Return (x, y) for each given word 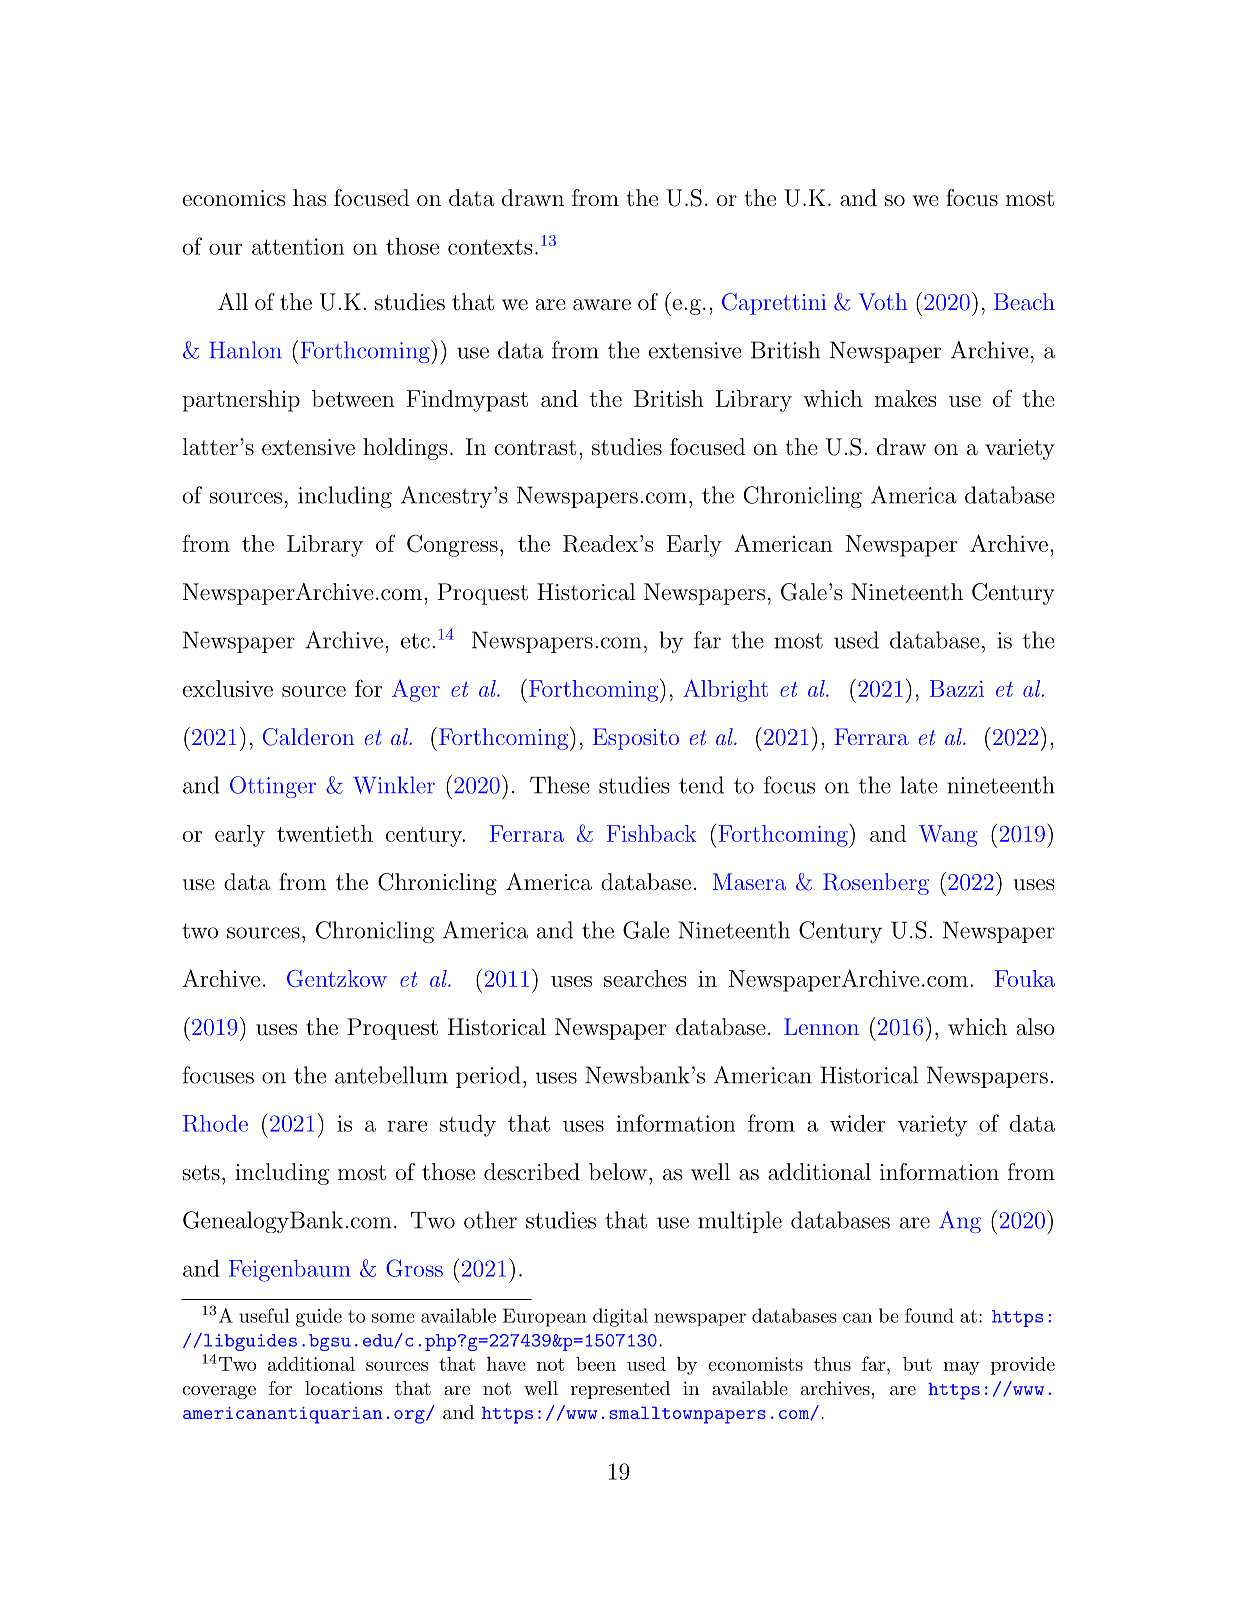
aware (602, 305)
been (596, 1364)
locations (343, 1388)
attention (298, 246)
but (917, 1364)
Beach (1024, 301)
